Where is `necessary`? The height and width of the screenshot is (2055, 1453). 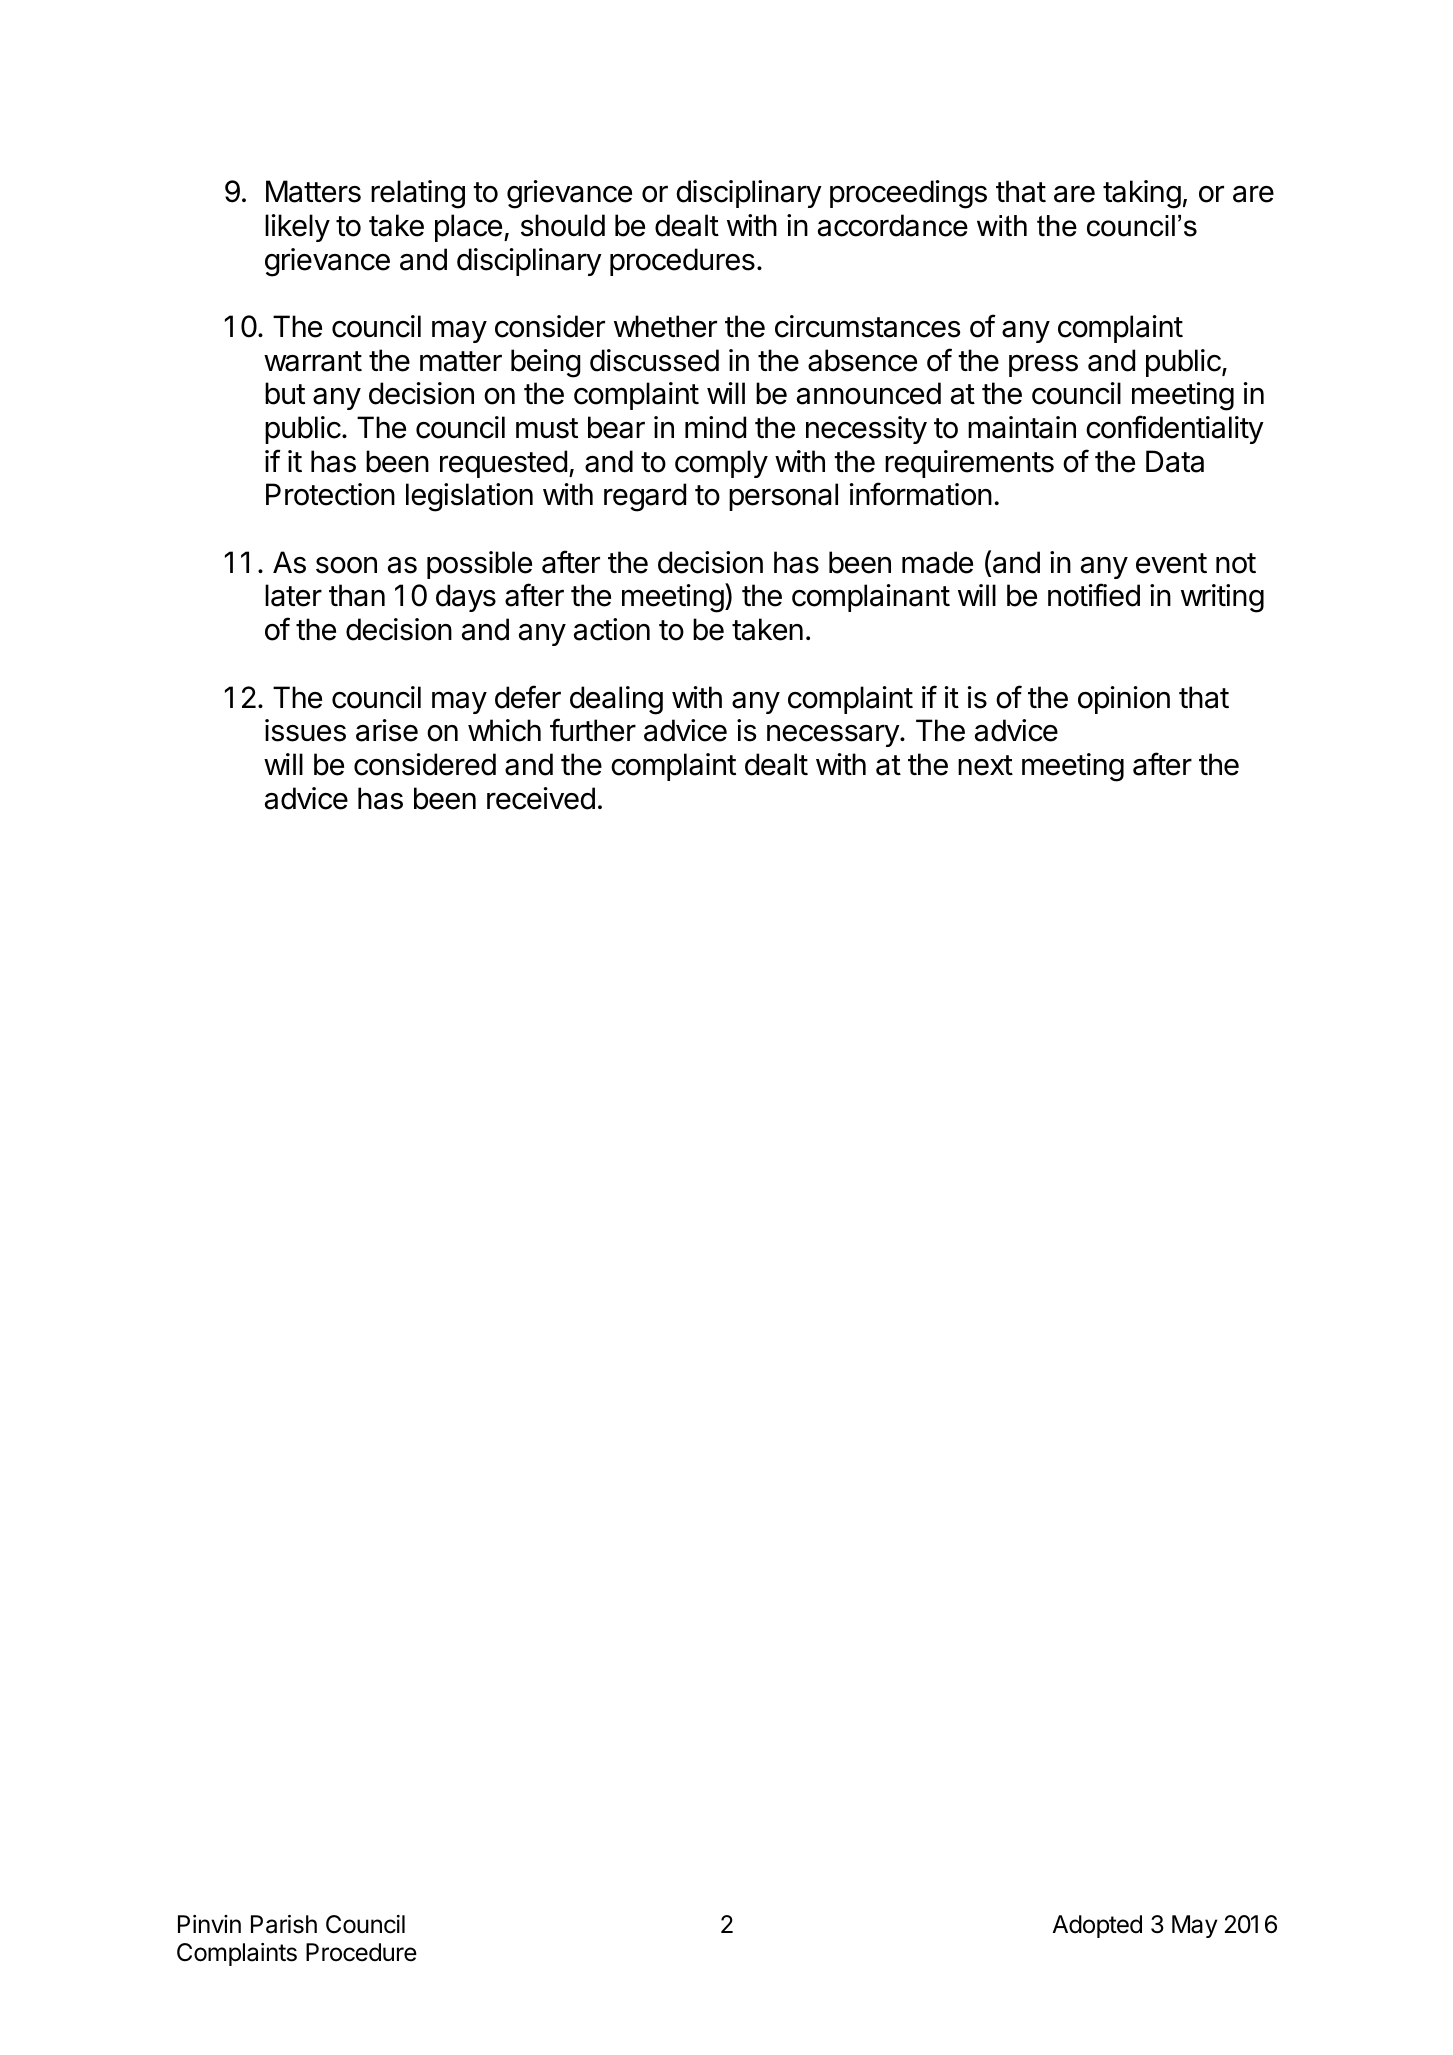
necessary is located at coordinates (834, 735).
